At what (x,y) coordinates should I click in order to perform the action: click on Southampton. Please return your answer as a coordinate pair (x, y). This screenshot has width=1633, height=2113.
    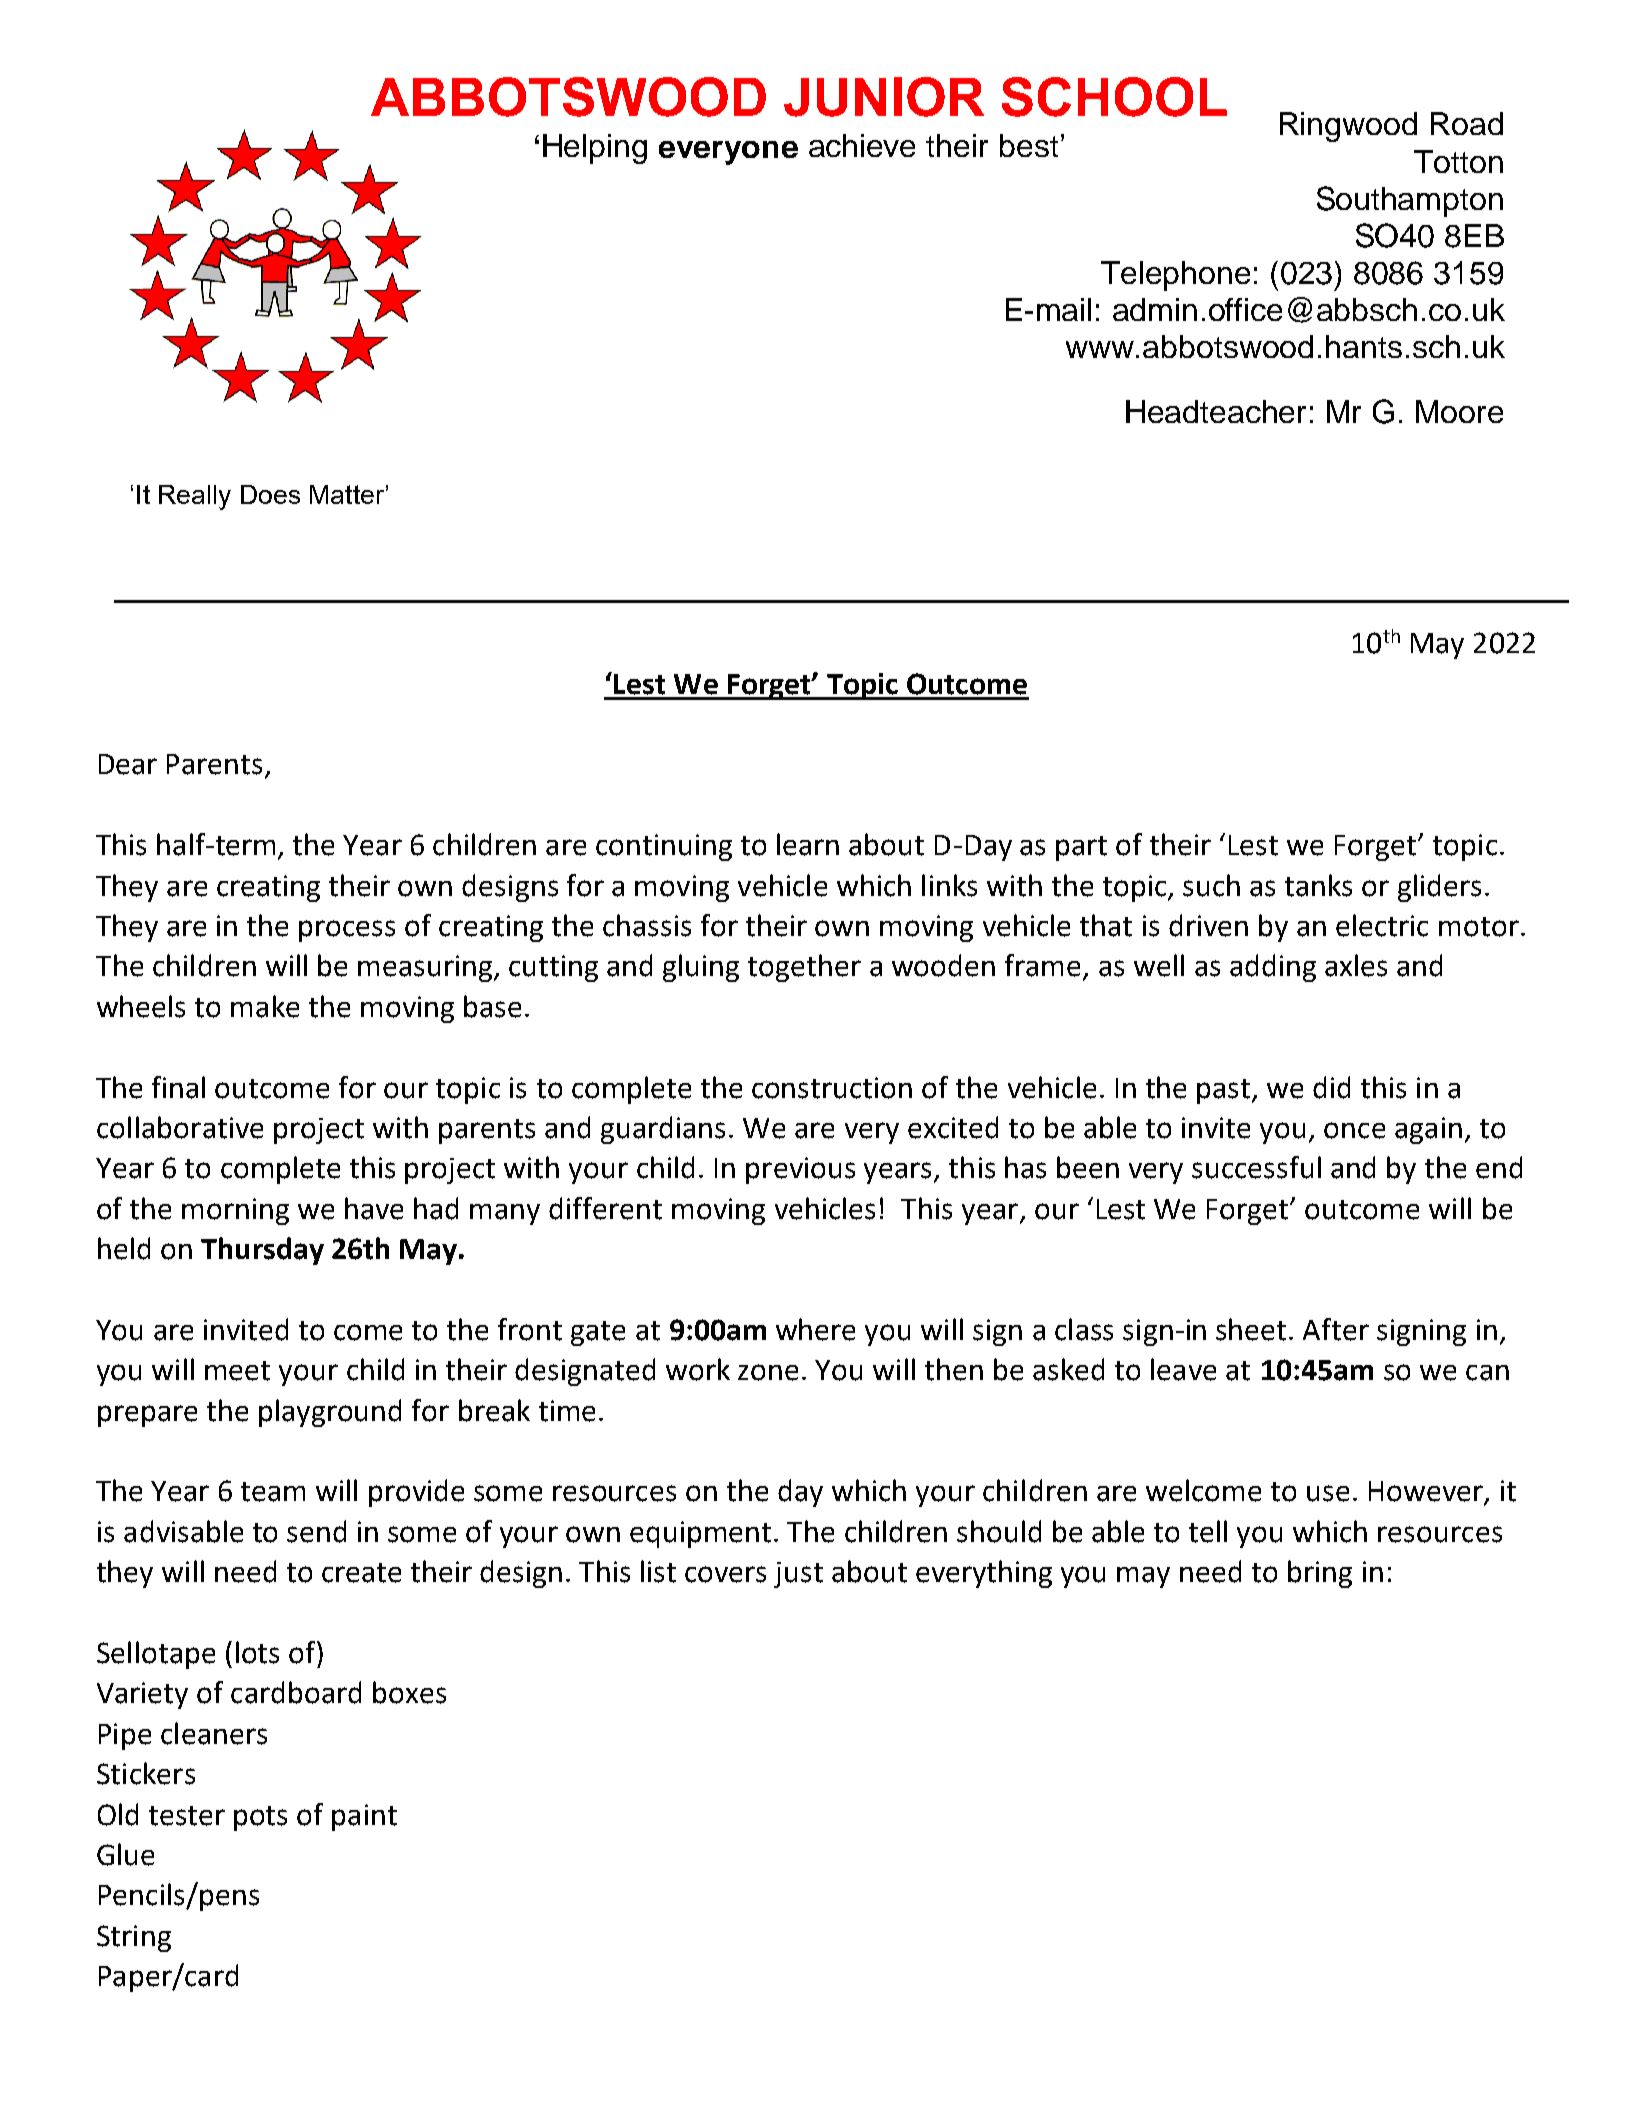
    Looking at the image, I should click on (1410, 201).
